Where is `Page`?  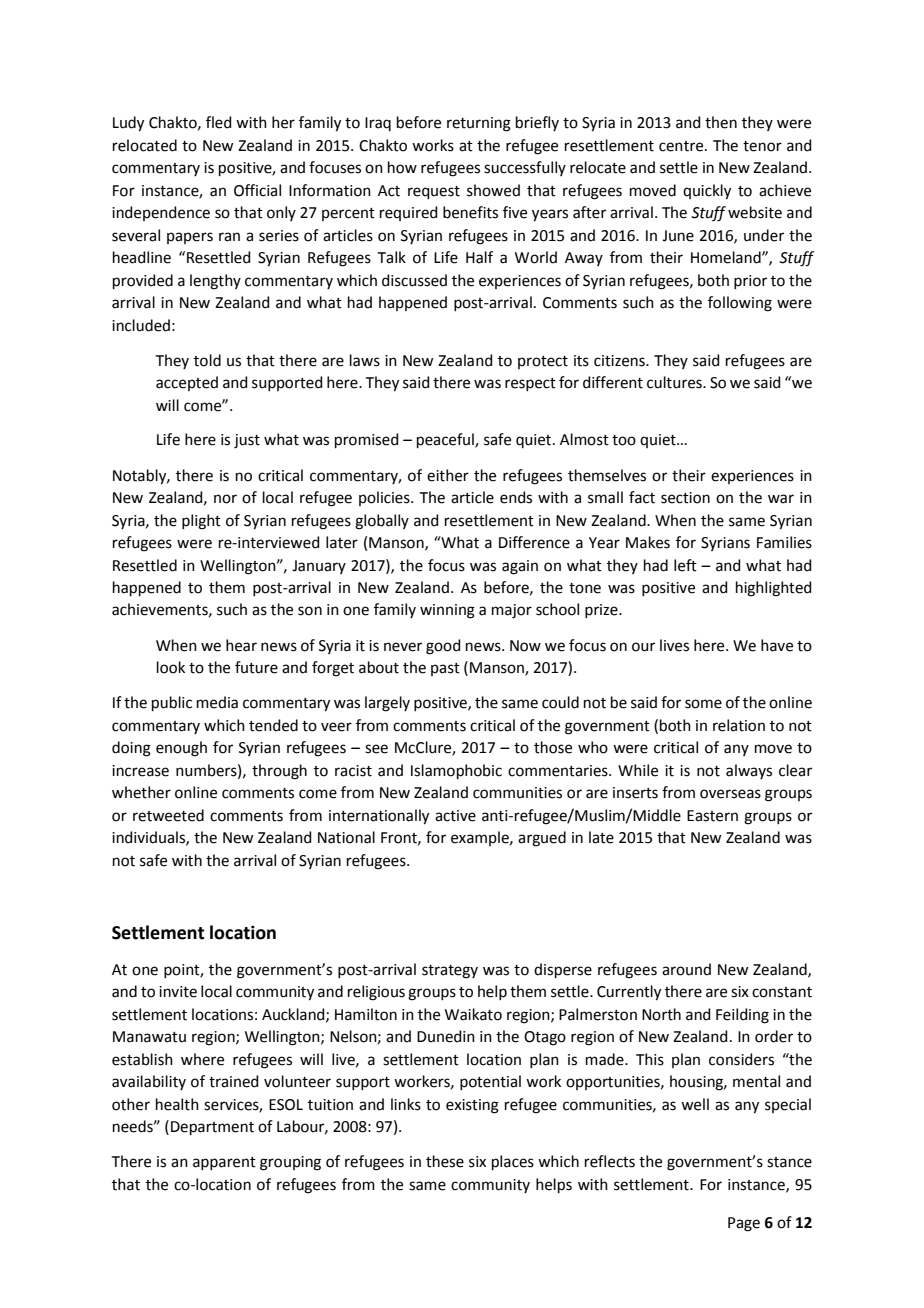 Page is located at coordinates (744, 1224).
